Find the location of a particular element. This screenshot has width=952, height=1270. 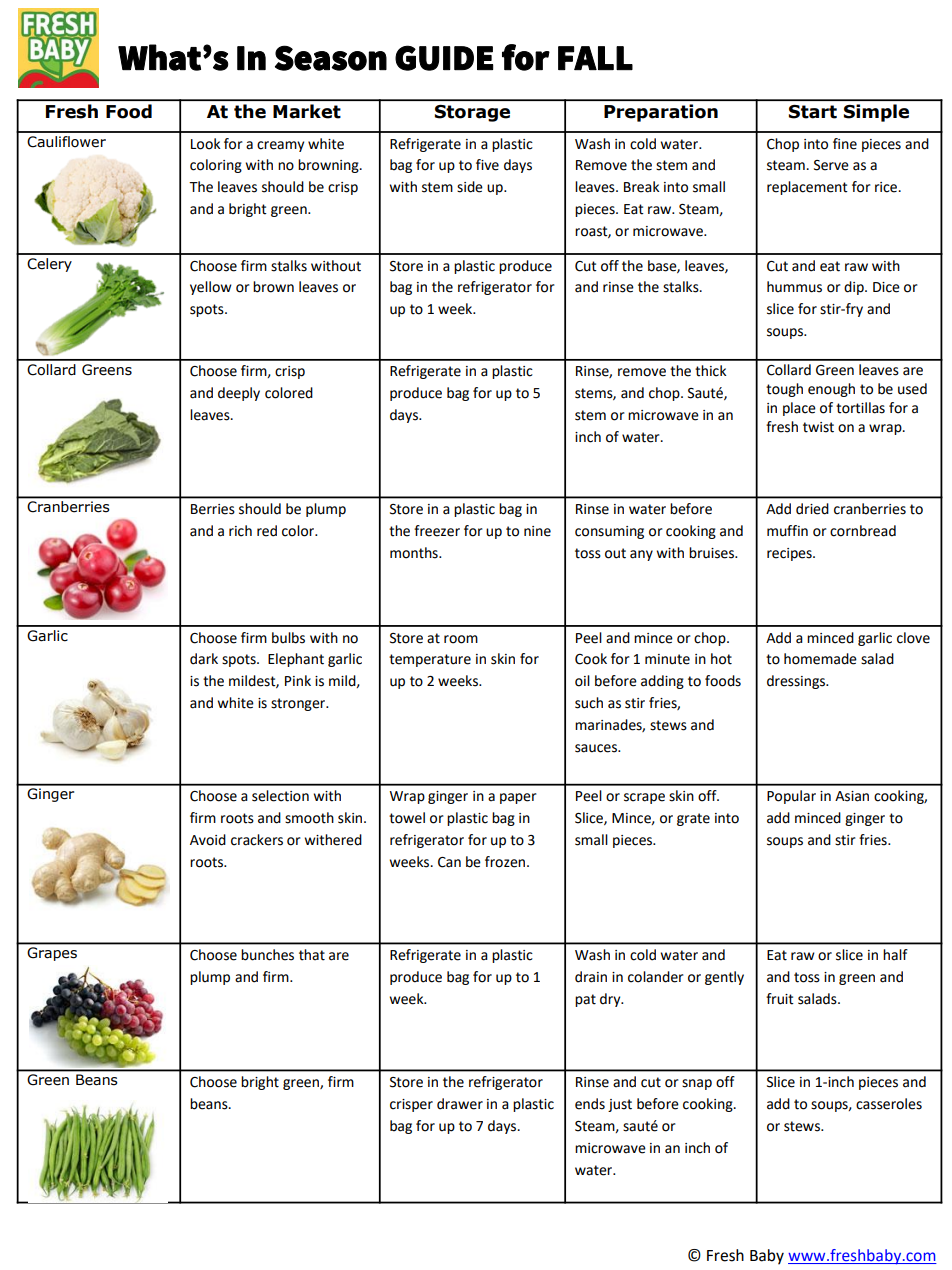

freezer is located at coordinates (437, 531).
